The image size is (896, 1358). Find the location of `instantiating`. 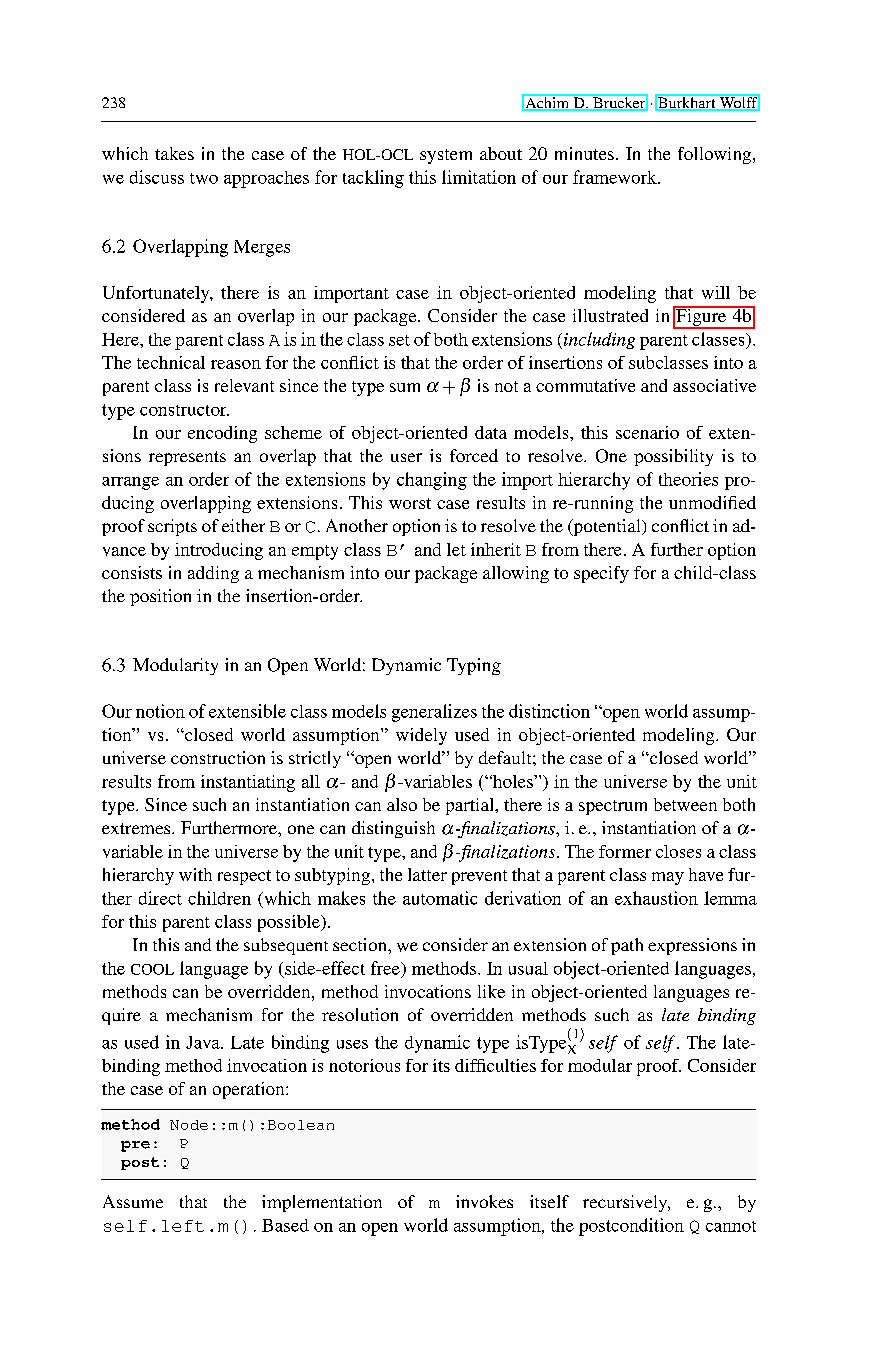

instantiating is located at coordinates (248, 783).
